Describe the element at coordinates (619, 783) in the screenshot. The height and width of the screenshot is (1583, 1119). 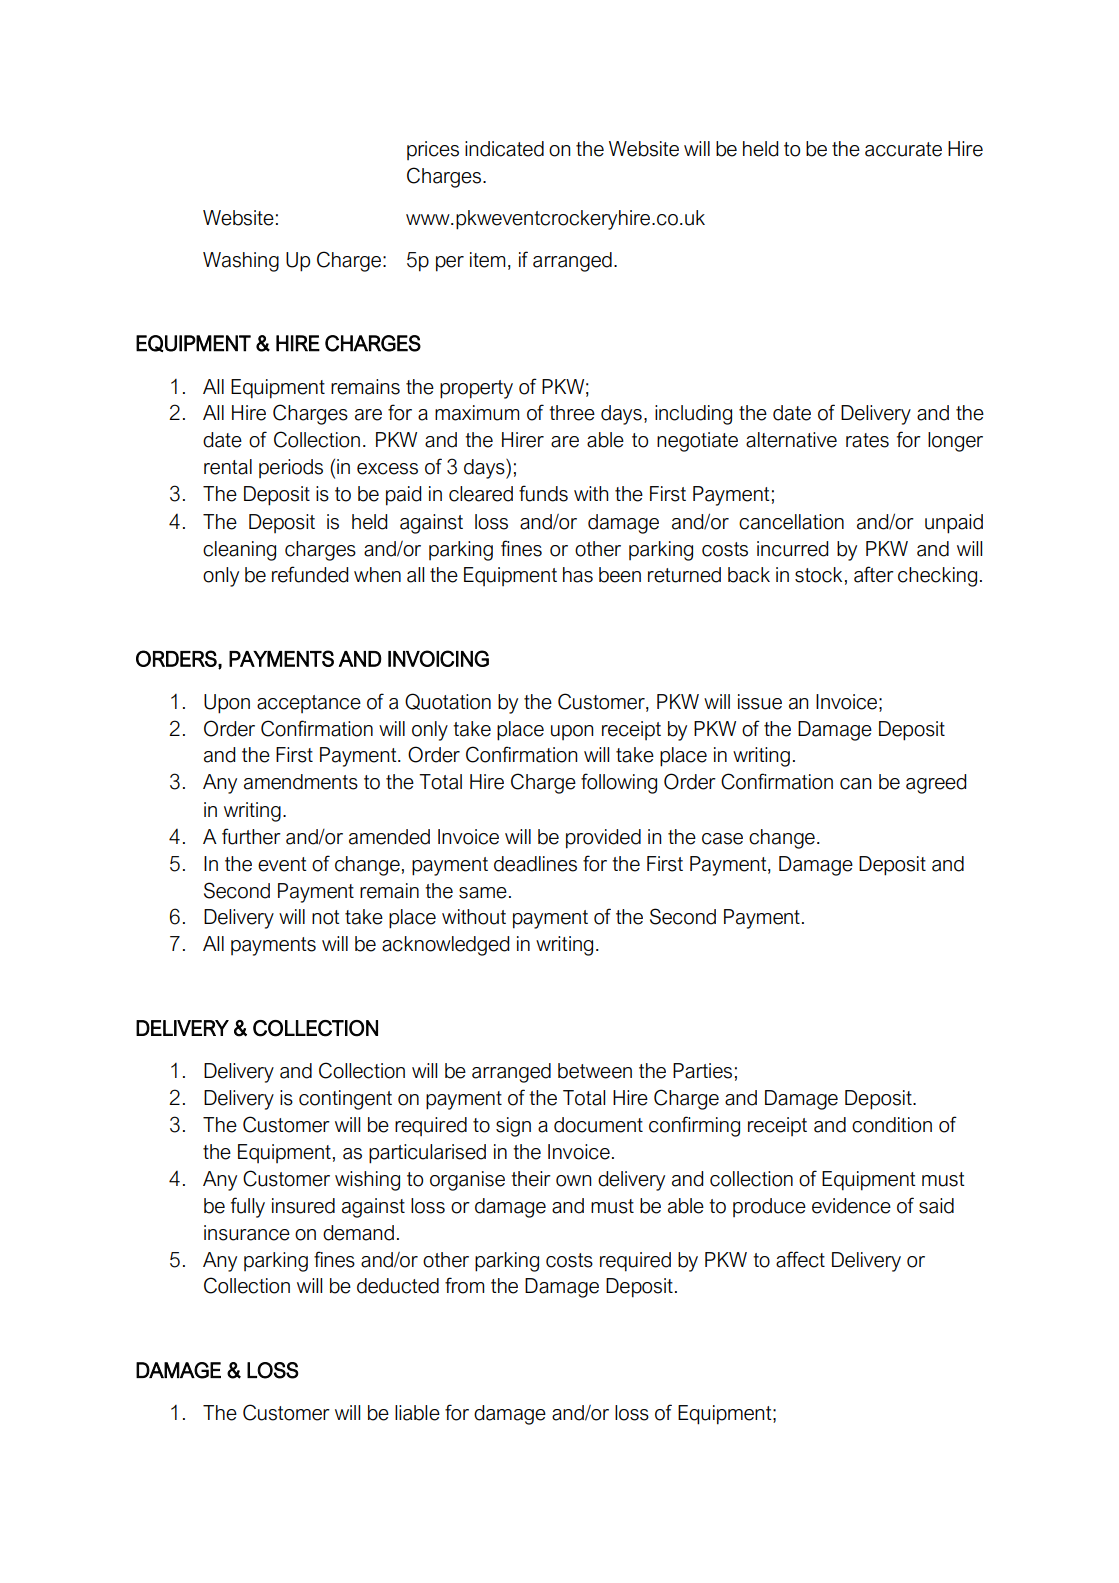
I see `following` at that location.
